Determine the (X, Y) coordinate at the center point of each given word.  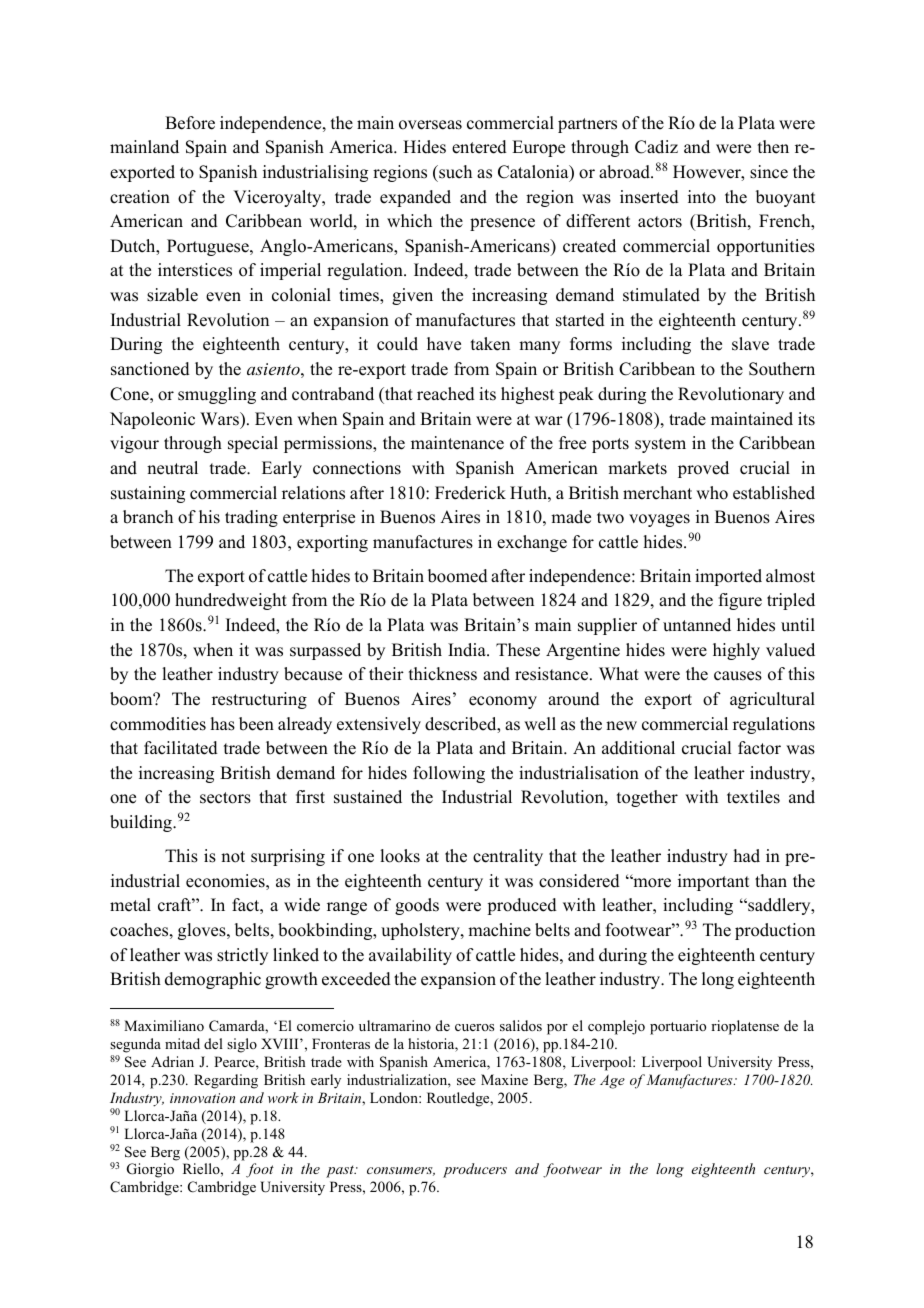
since (769, 172)
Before (190, 123)
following (449, 774)
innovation (202, 1098)
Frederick (470, 493)
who (712, 493)
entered (479, 147)
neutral (172, 468)
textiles (753, 797)
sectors (225, 798)
